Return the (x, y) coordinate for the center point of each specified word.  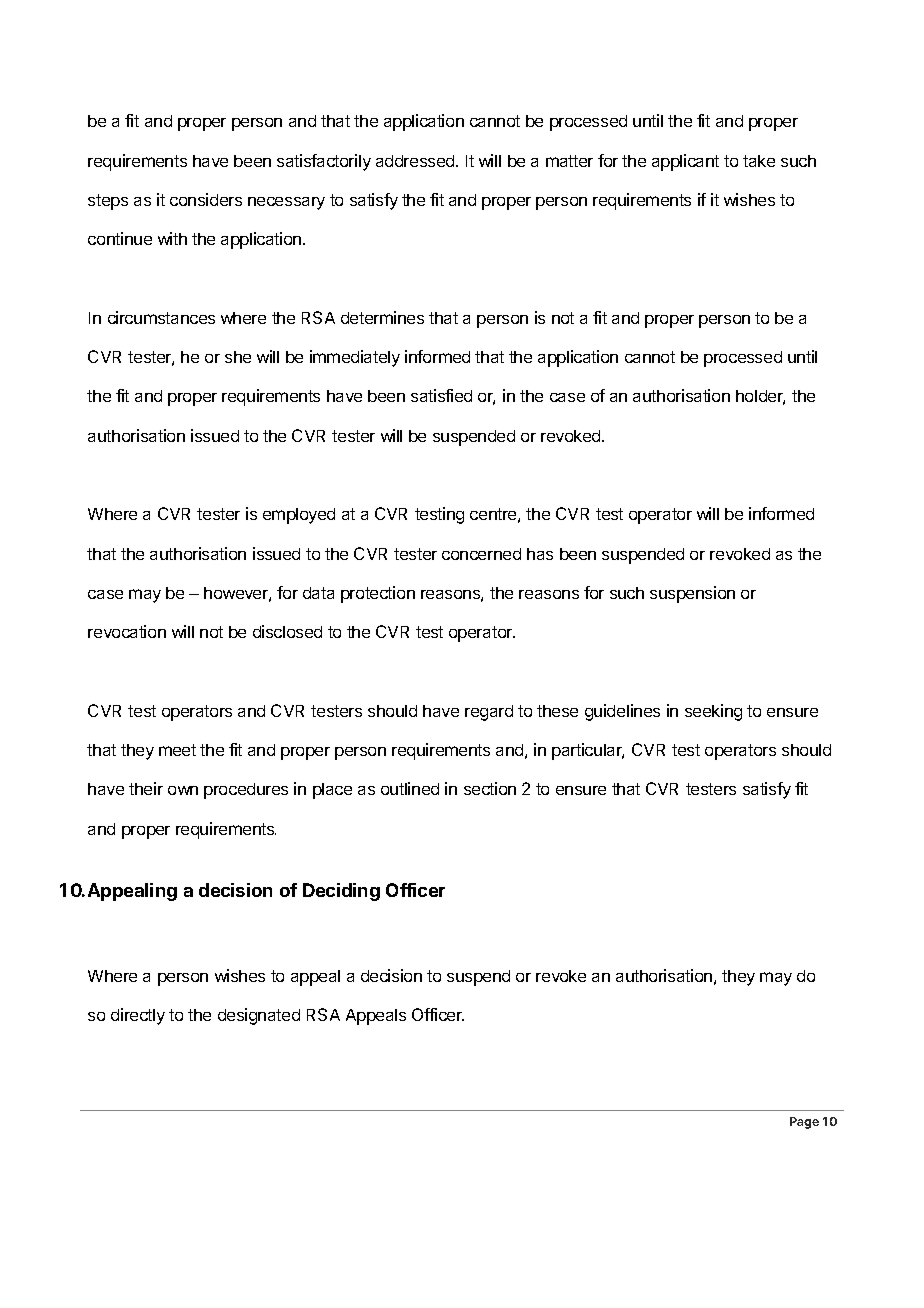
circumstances (161, 317)
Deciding (341, 892)
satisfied (441, 395)
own (183, 790)
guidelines (622, 712)
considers (206, 199)
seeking (713, 712)
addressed (416, 161)
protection (378, 594)
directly (138, 1016)
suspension (692, 594)
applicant (685, 162)
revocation (127, 631)
